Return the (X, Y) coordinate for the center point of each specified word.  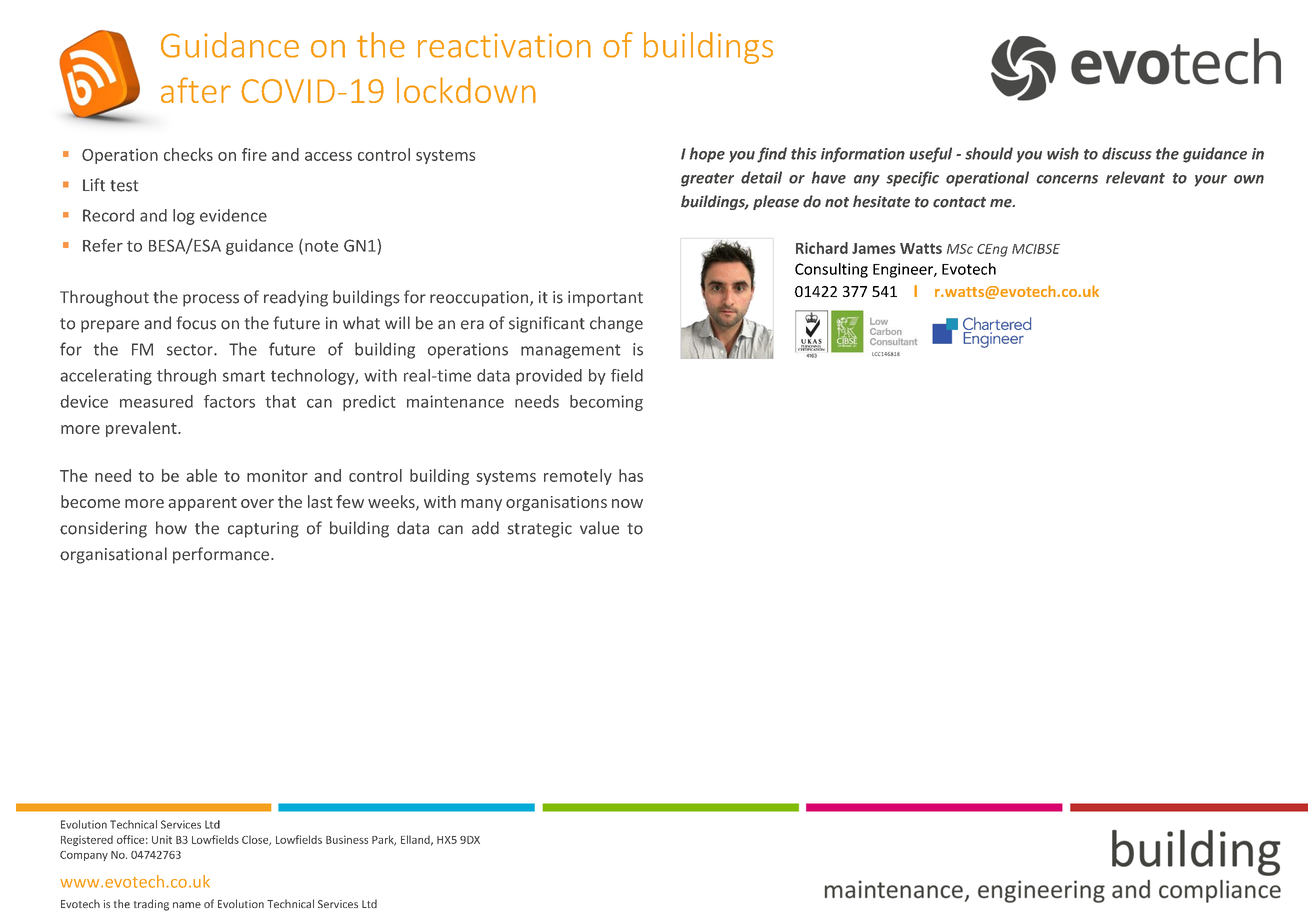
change (616, 324)
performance (222, 555)
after (196, 90)
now (627, 503)
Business (347, 839)
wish (1063, 153)
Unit (162, 839)
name (187, 905)
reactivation (504, 45)
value (599, 528)
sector (191, 350)
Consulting (831, 270)
